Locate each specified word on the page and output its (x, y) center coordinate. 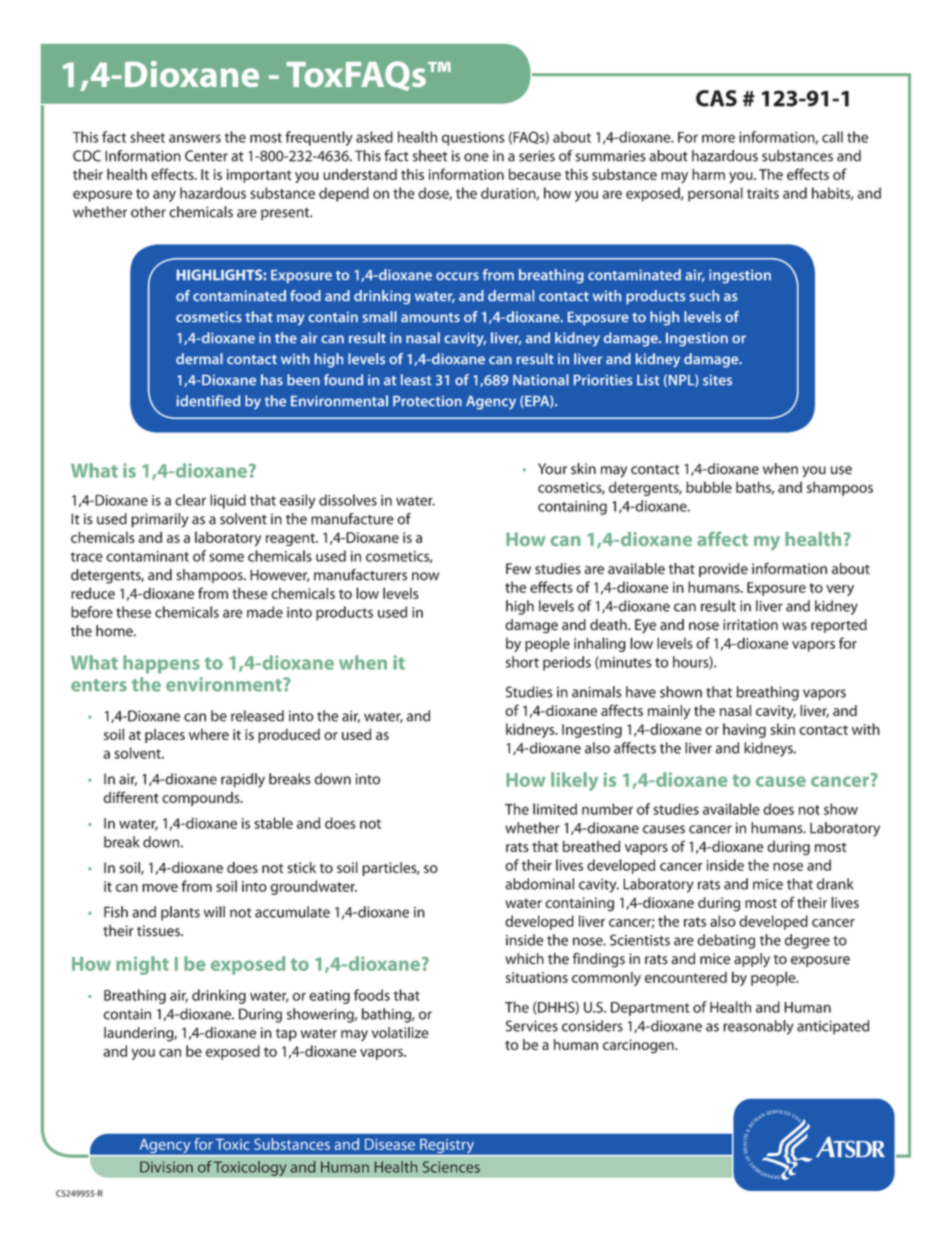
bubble (709, 487)
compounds (202, 799)
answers (195, 138)
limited (555, 809)
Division (166, 1167)
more (718, 138)
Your (552, 469)
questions (473, 139)
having (744, 730)
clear (190, 500)
